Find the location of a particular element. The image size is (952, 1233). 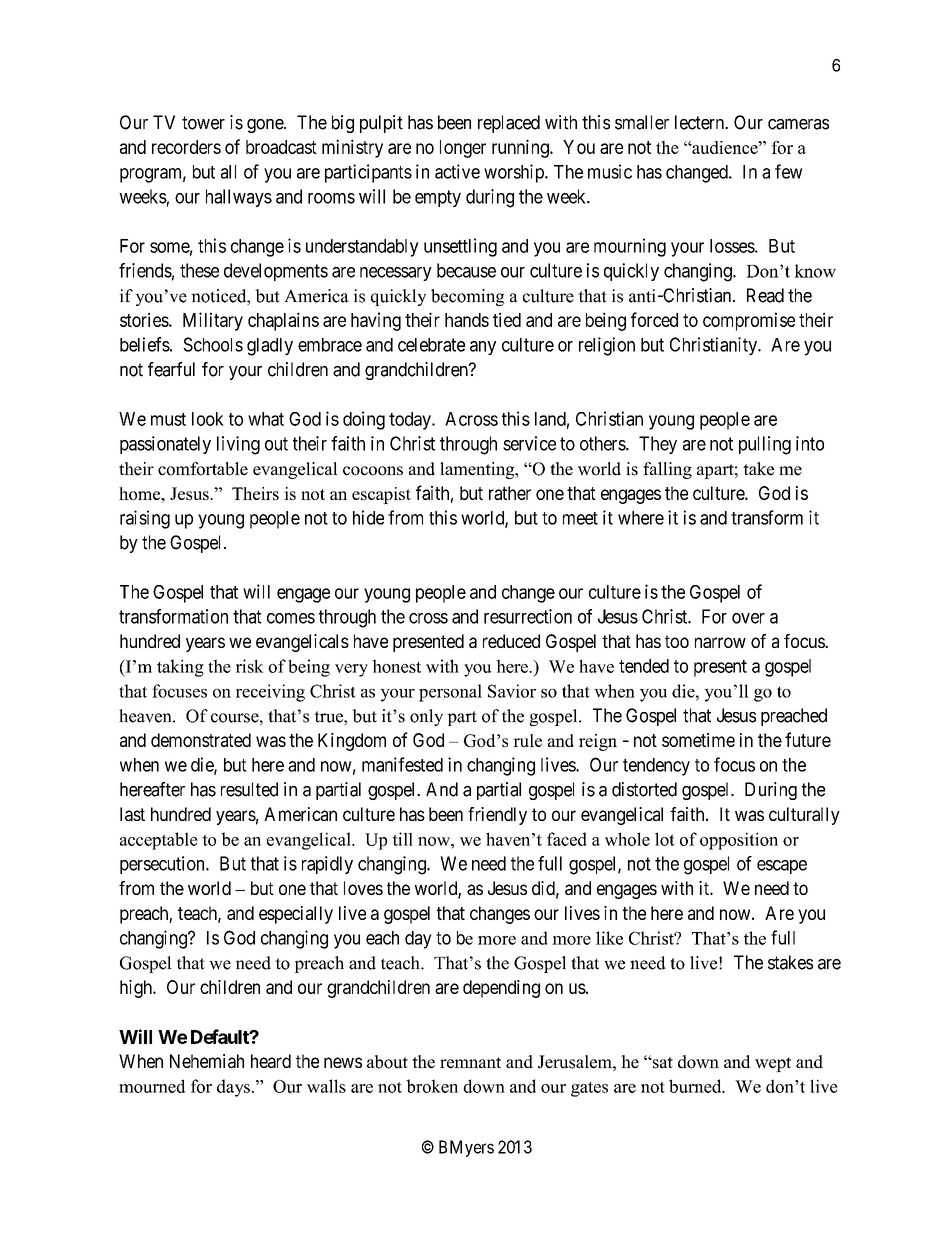

Nehemiah is located at coordinates (207, 1061).
